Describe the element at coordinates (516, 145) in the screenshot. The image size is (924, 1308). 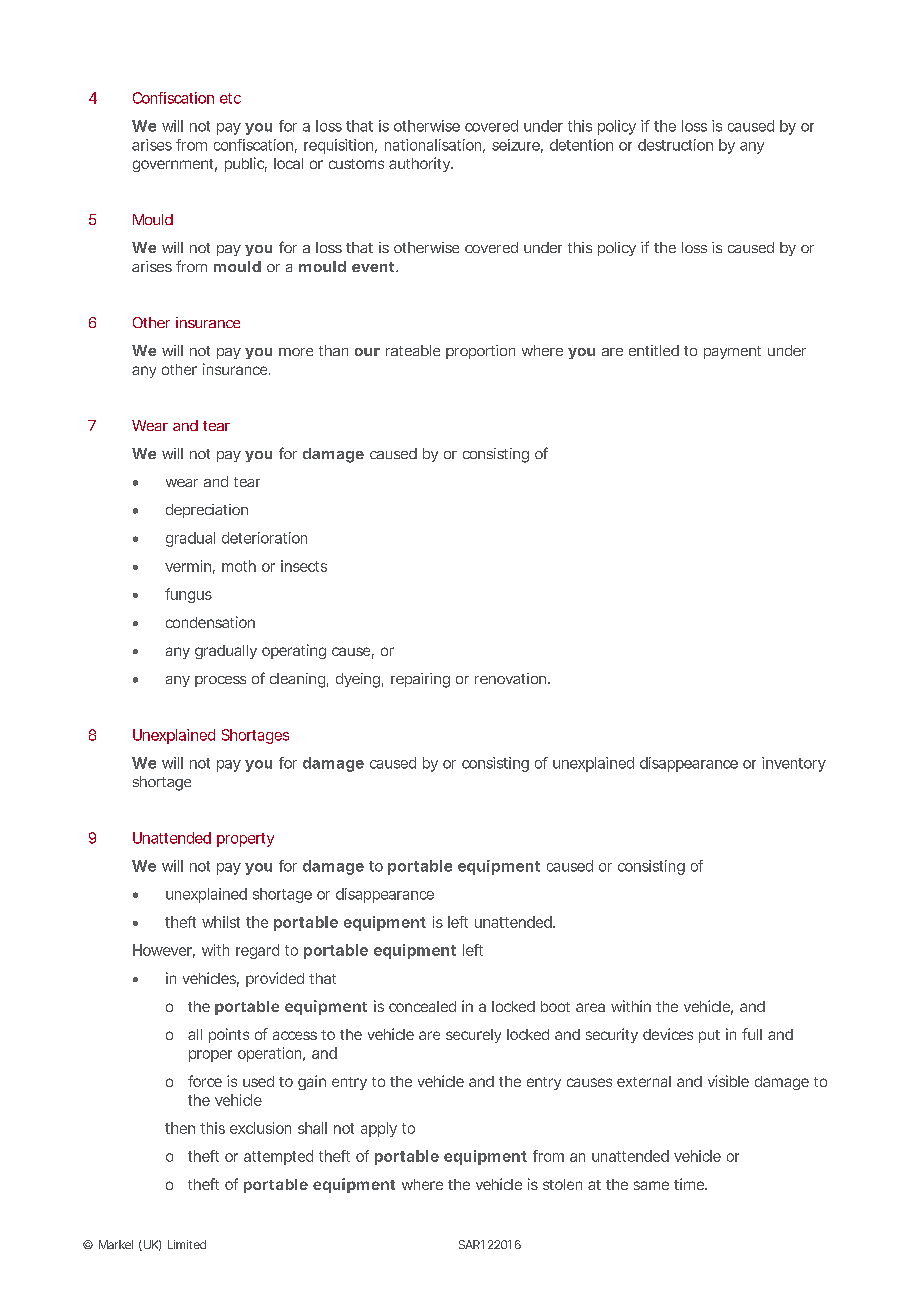
I see `seizure` at that location.
